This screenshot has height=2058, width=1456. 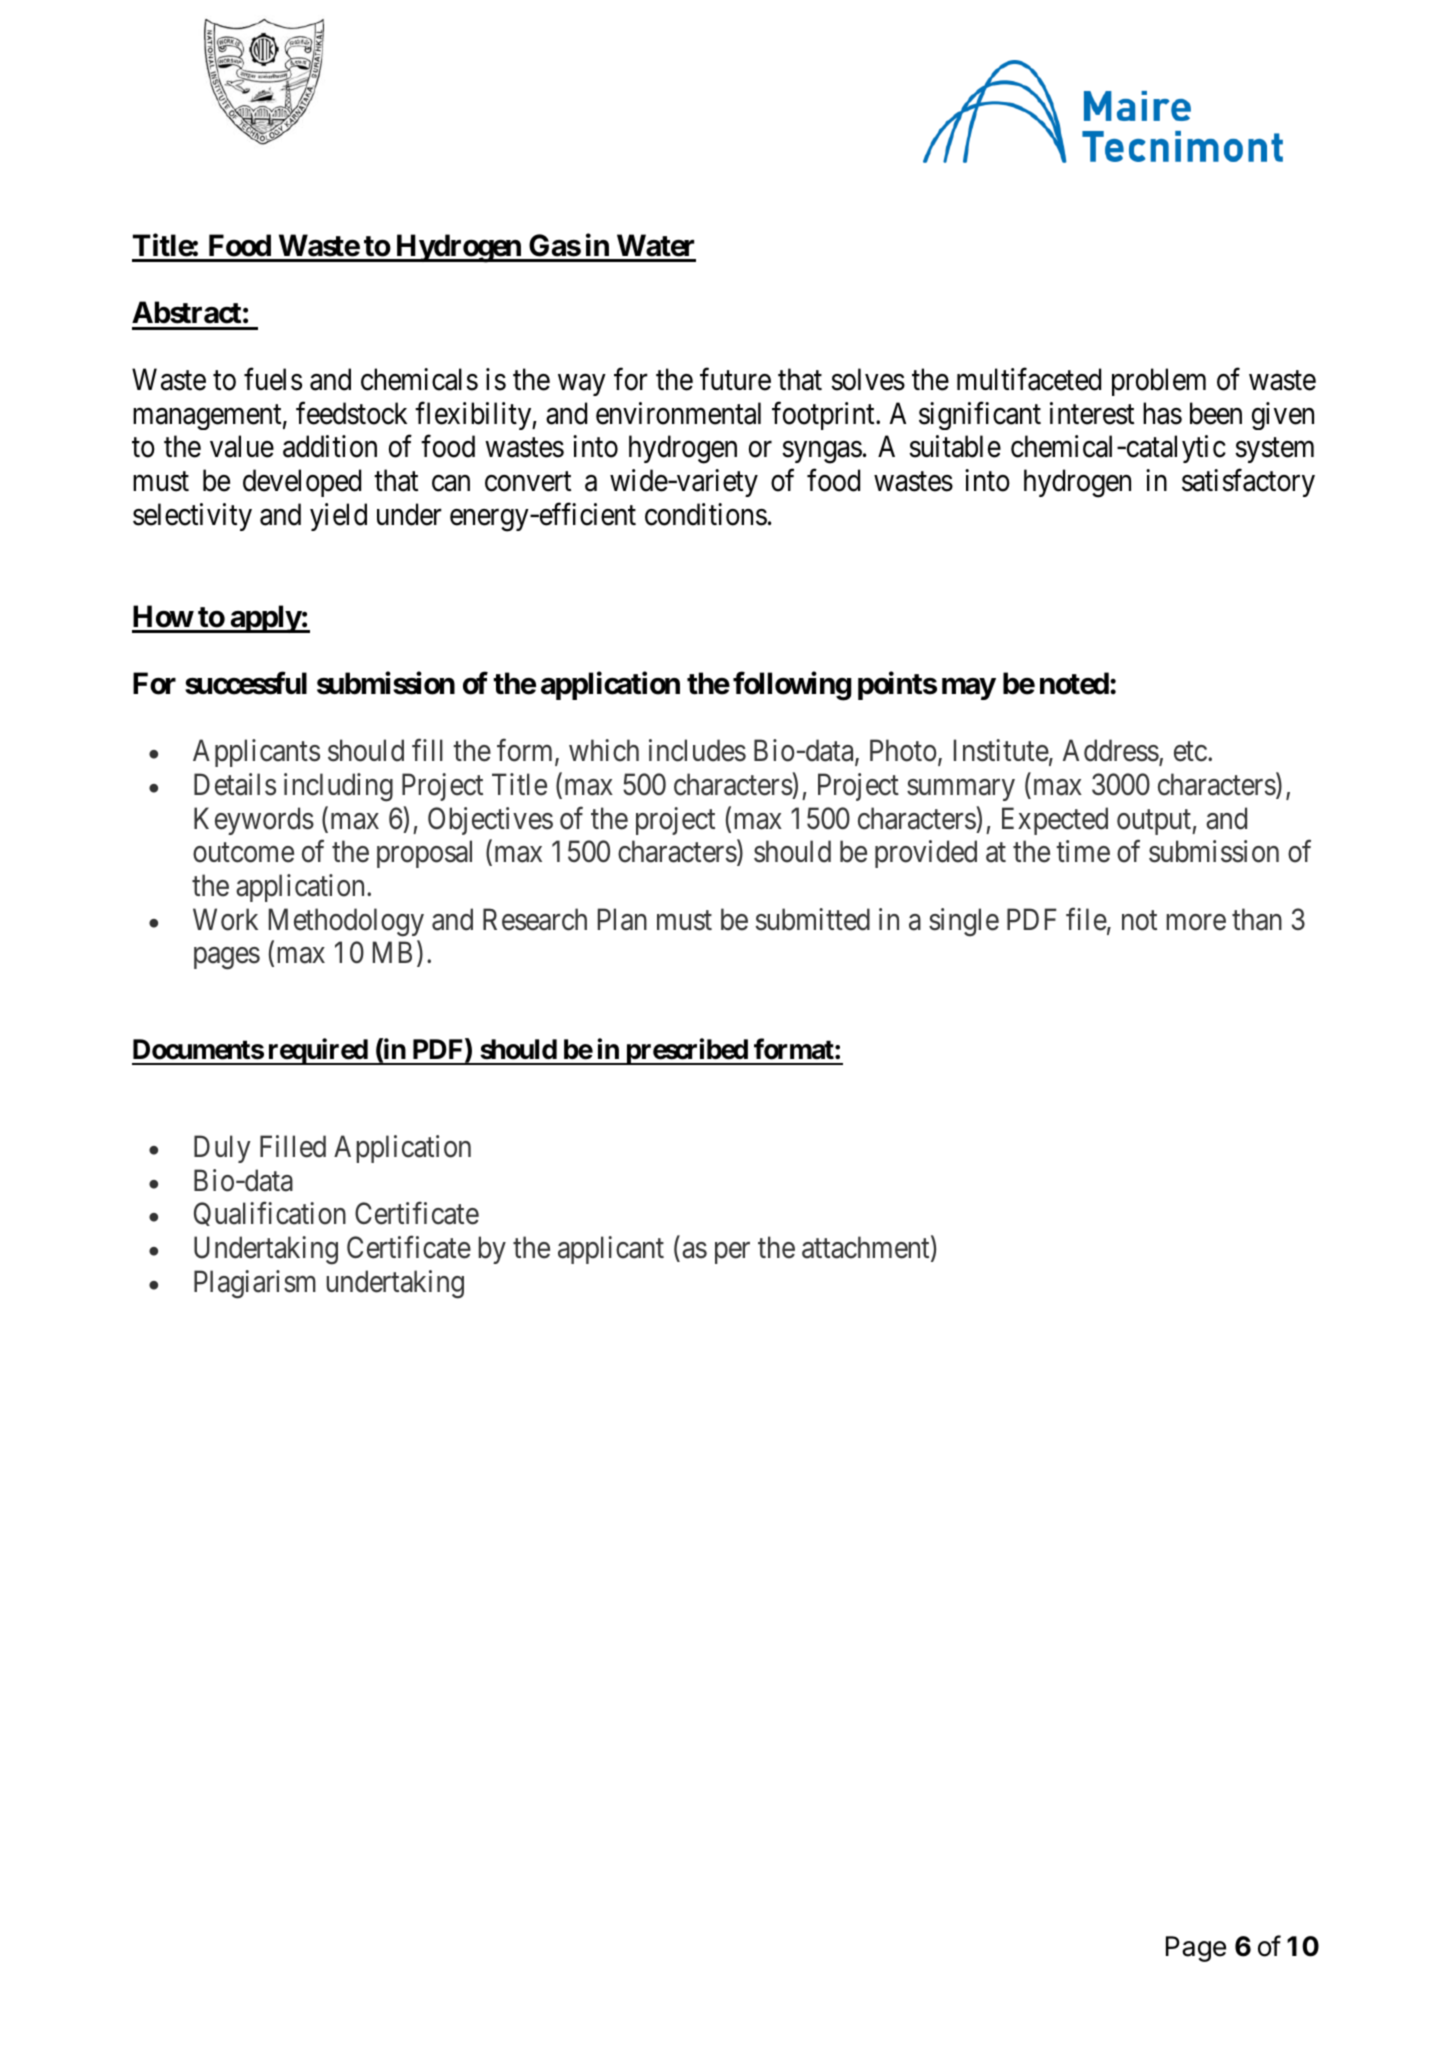 I want to click on Plagiarism, so click(x=255, y=1284).
